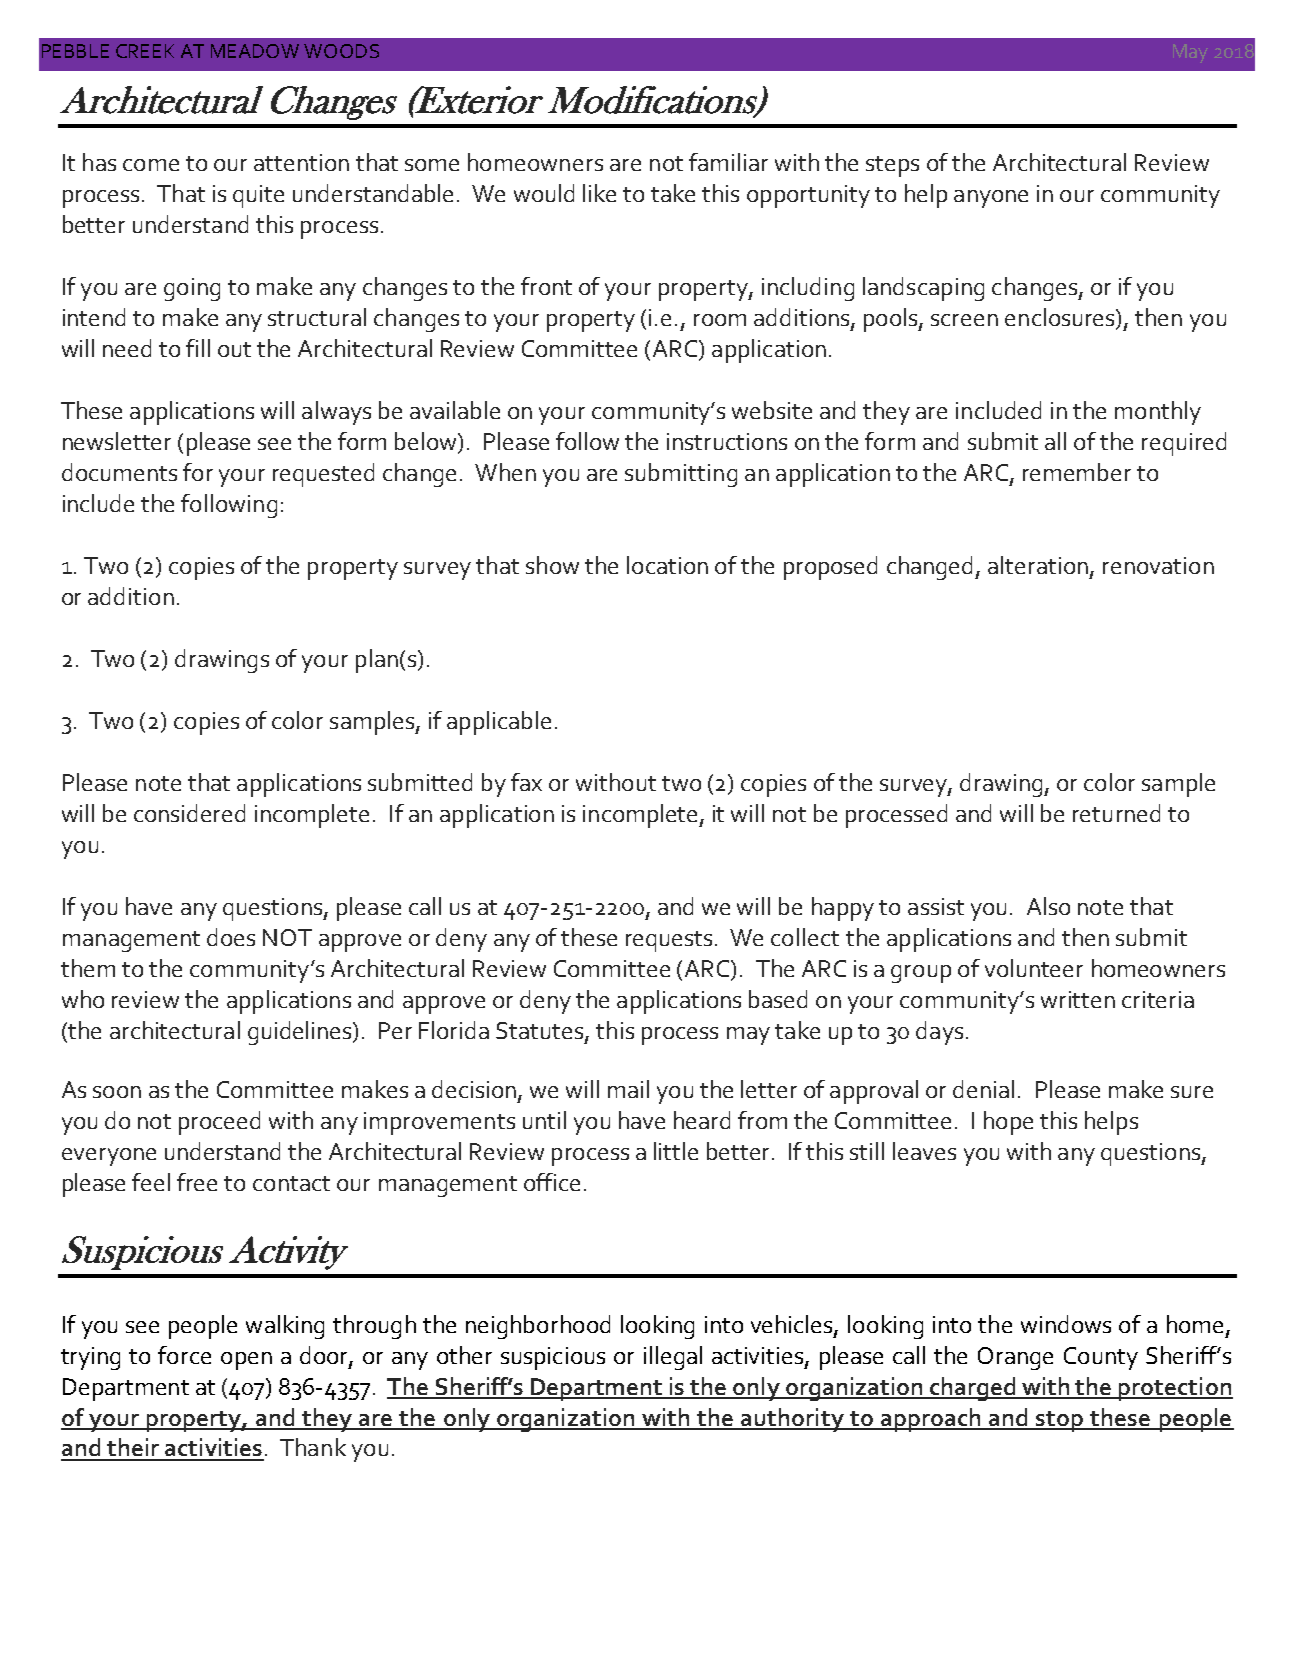 The image size is (1294, 1675). What do you see at coordinates (189, 813) in the screenshot?
I see `considered` at bounding box center [189, 813].
